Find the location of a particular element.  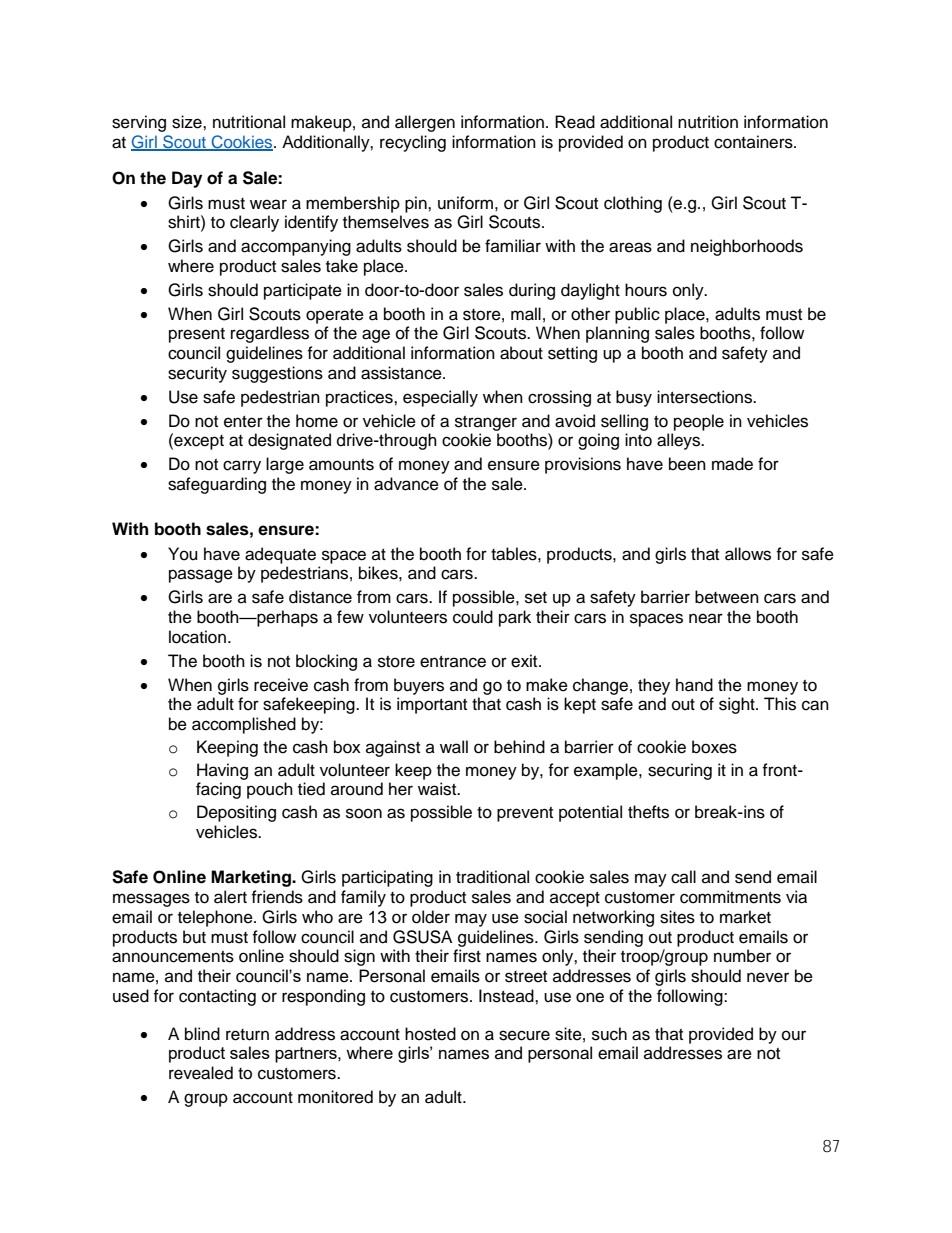

could is located at coordinates (473, 617).
